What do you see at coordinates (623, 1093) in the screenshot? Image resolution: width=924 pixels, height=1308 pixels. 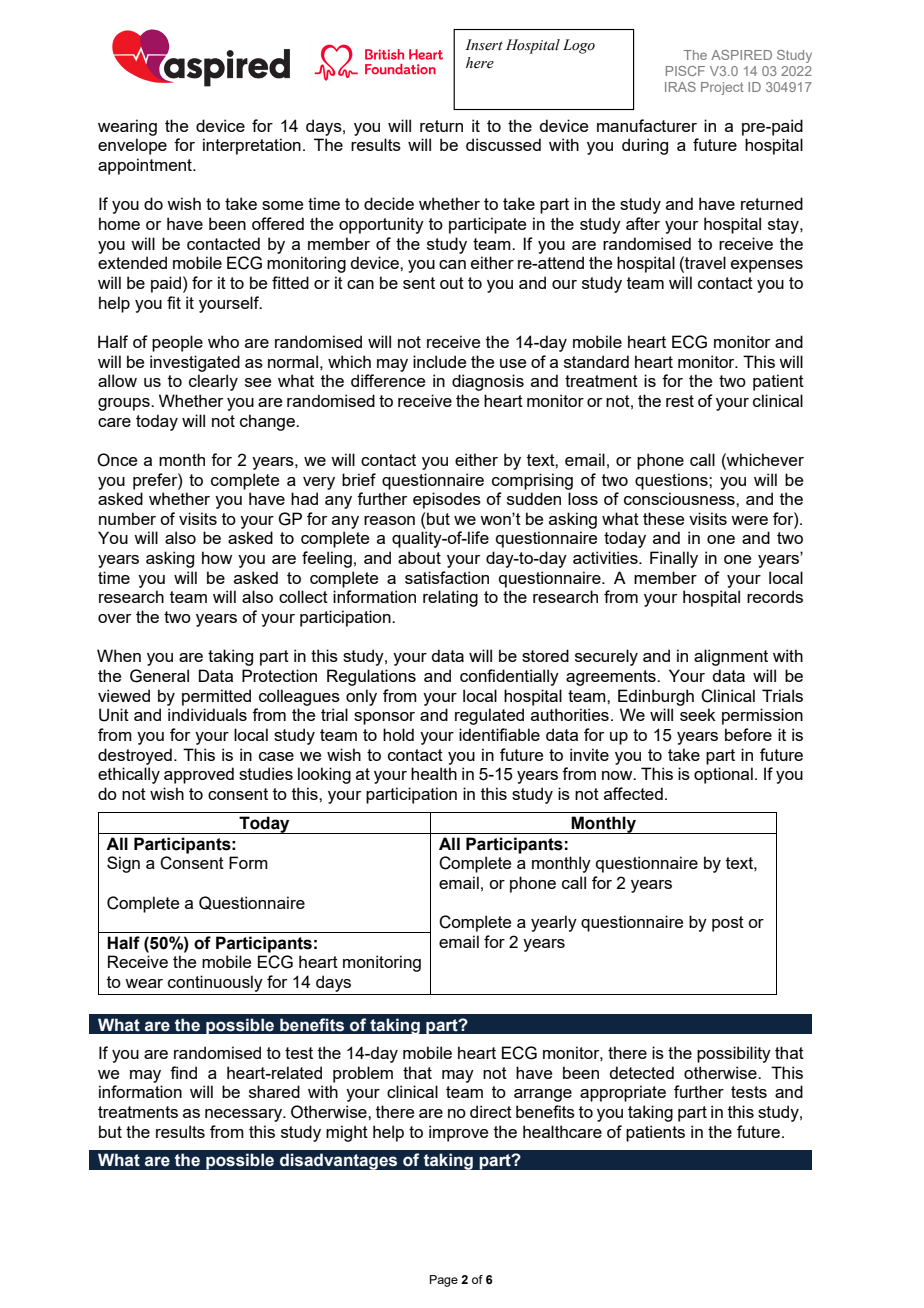 I see `appropriate` at bounding box center [623, 1093].
